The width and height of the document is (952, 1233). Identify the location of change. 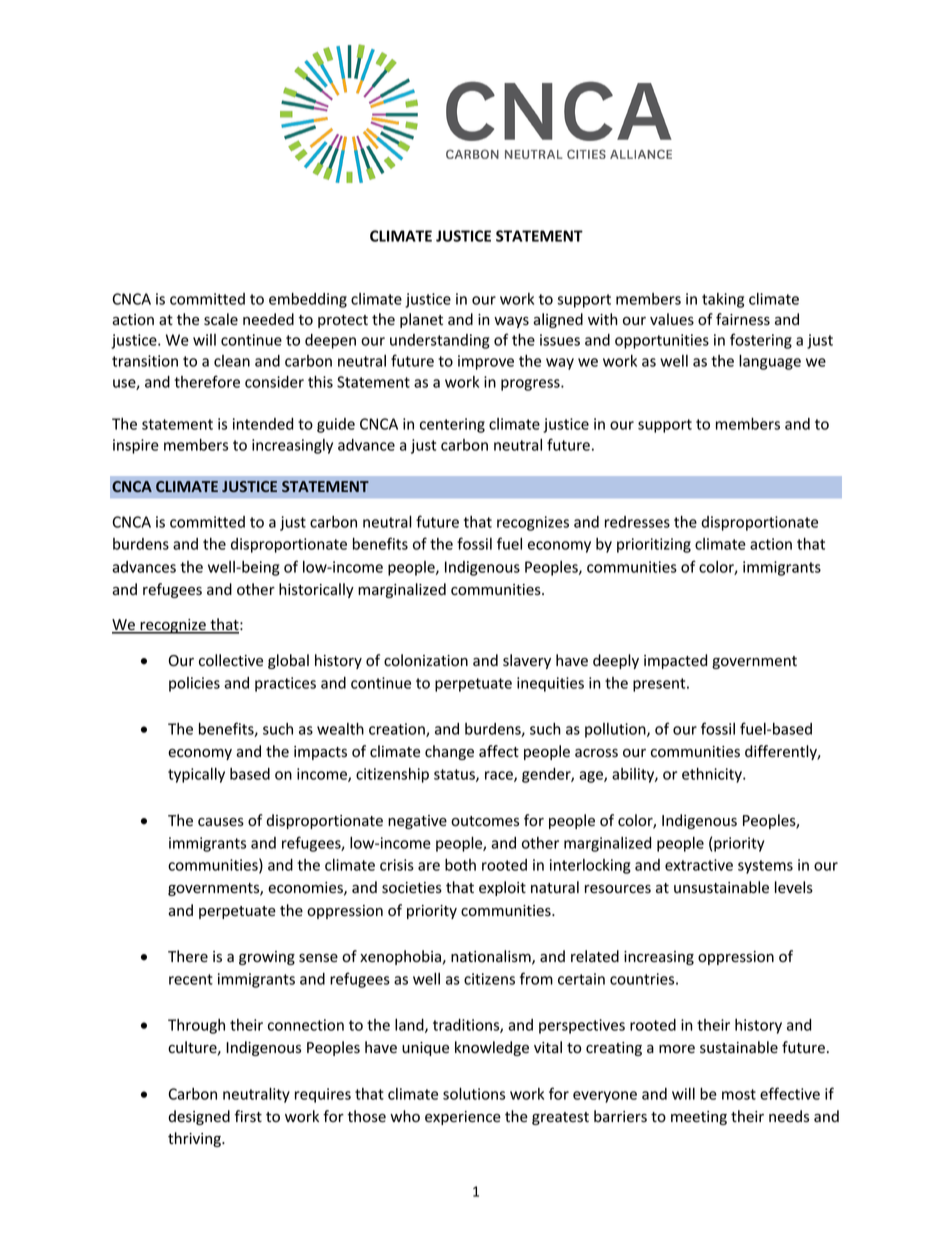
(449, 752).
